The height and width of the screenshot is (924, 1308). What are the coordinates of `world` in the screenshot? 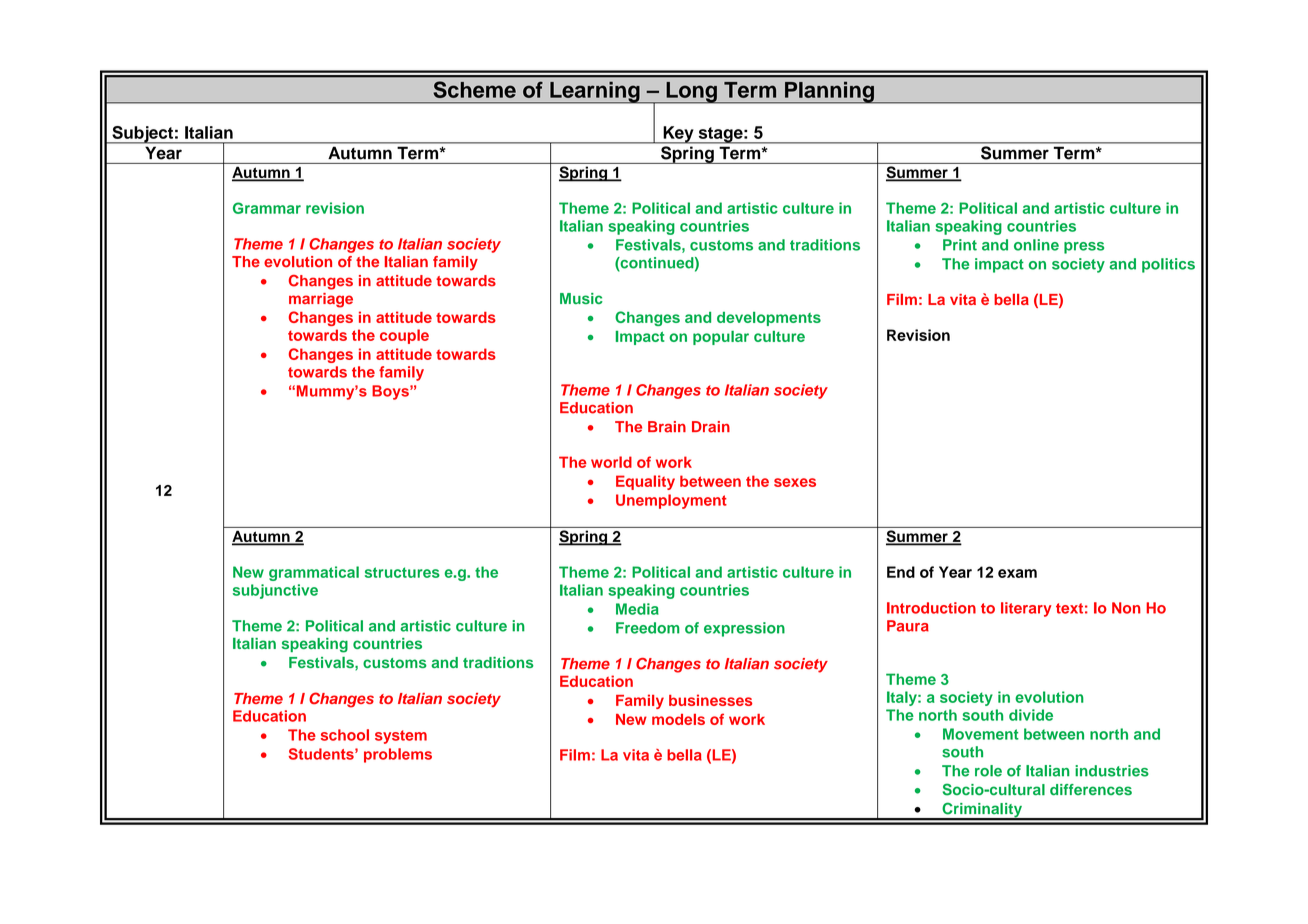 It's located at (611, 462).
